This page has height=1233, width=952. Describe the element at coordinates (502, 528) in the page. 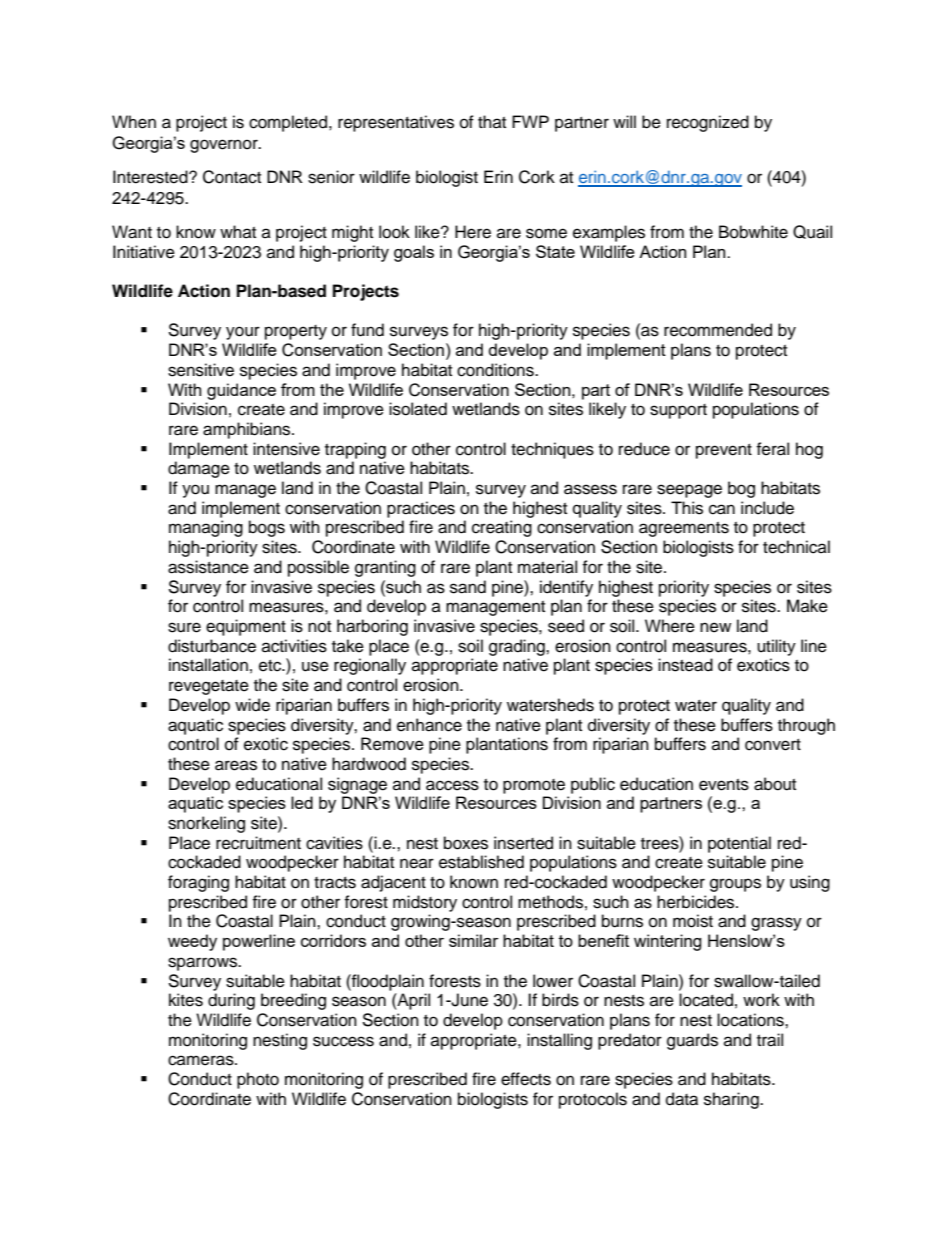

I see `creating` at that location.
